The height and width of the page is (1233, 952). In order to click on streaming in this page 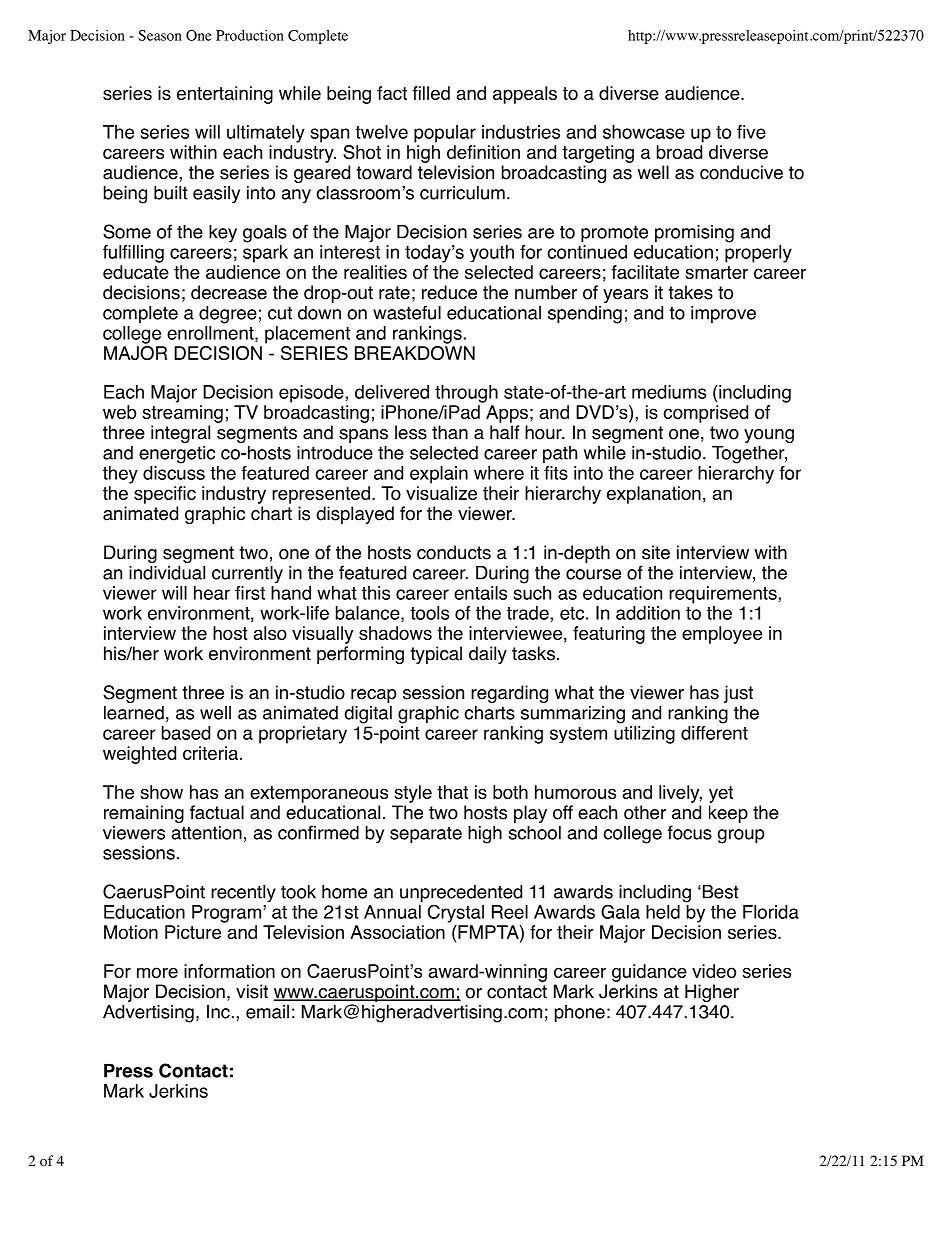, I will do `click(182, 414)`.
